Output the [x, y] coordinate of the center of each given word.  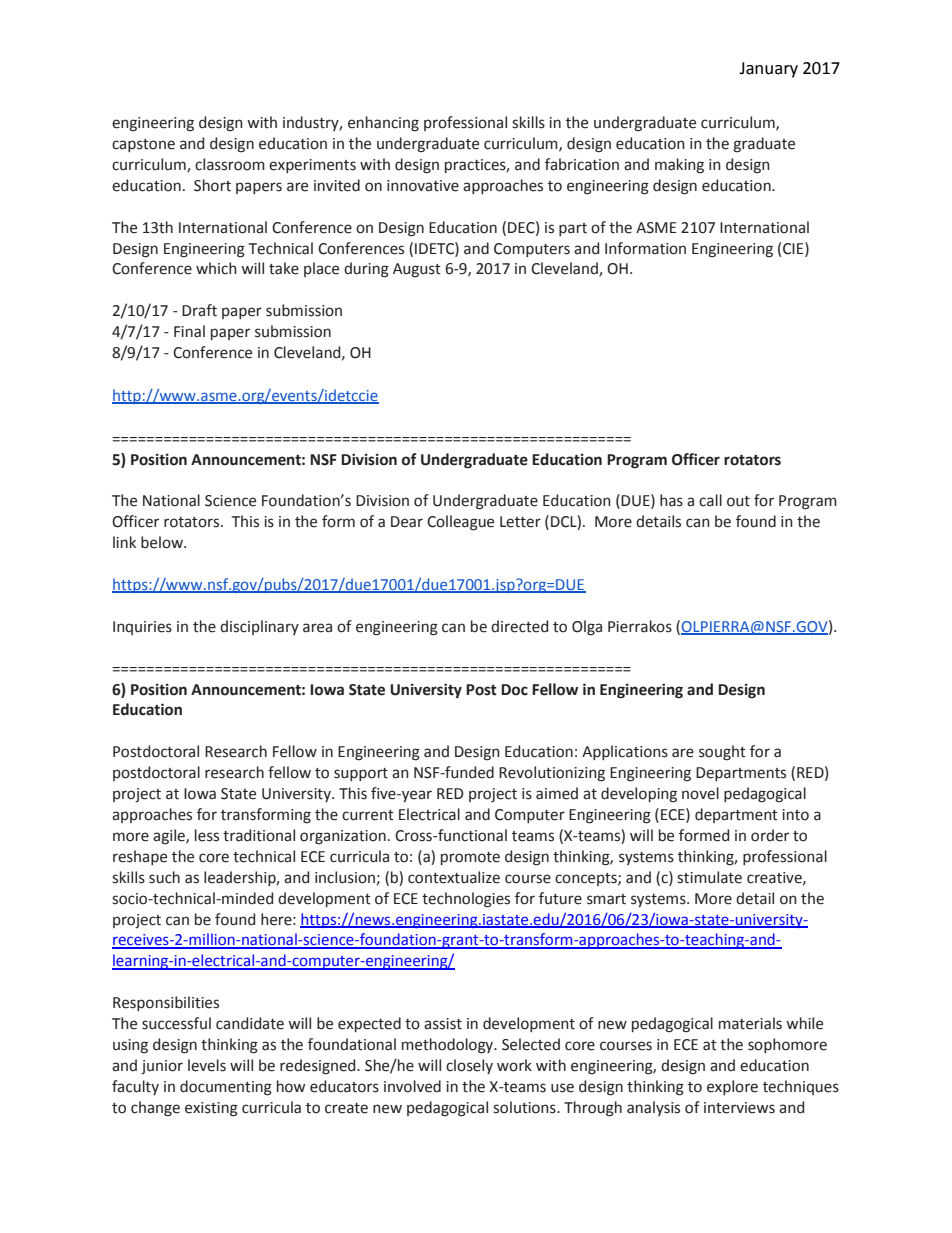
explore [732, 1087]
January [768, 70]
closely [469, 1066]
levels [207, 1065]
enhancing [383, 124]
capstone [143, 145]
